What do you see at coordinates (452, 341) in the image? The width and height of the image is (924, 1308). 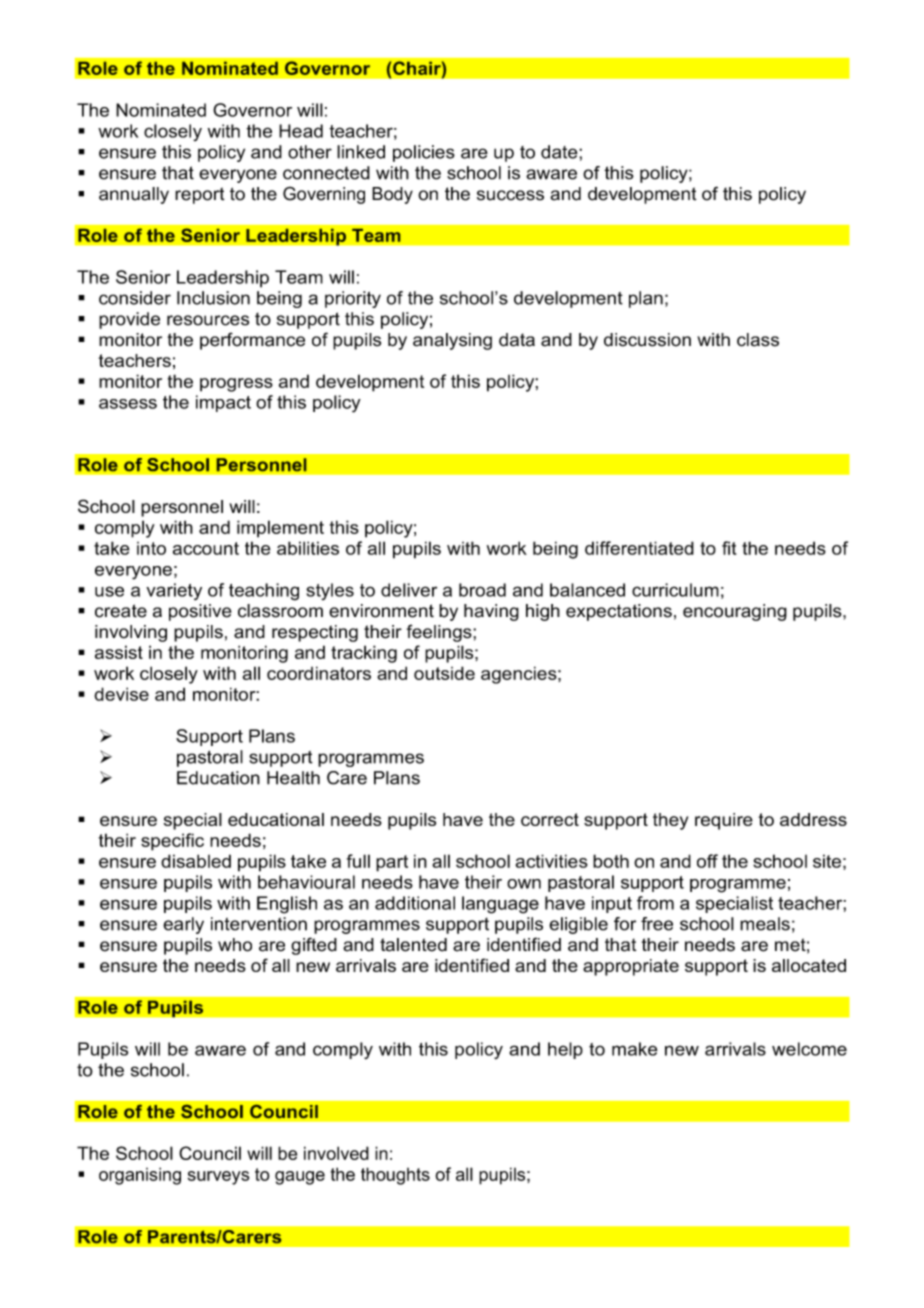 I see `analysing` at bounding box center [452, 341].
